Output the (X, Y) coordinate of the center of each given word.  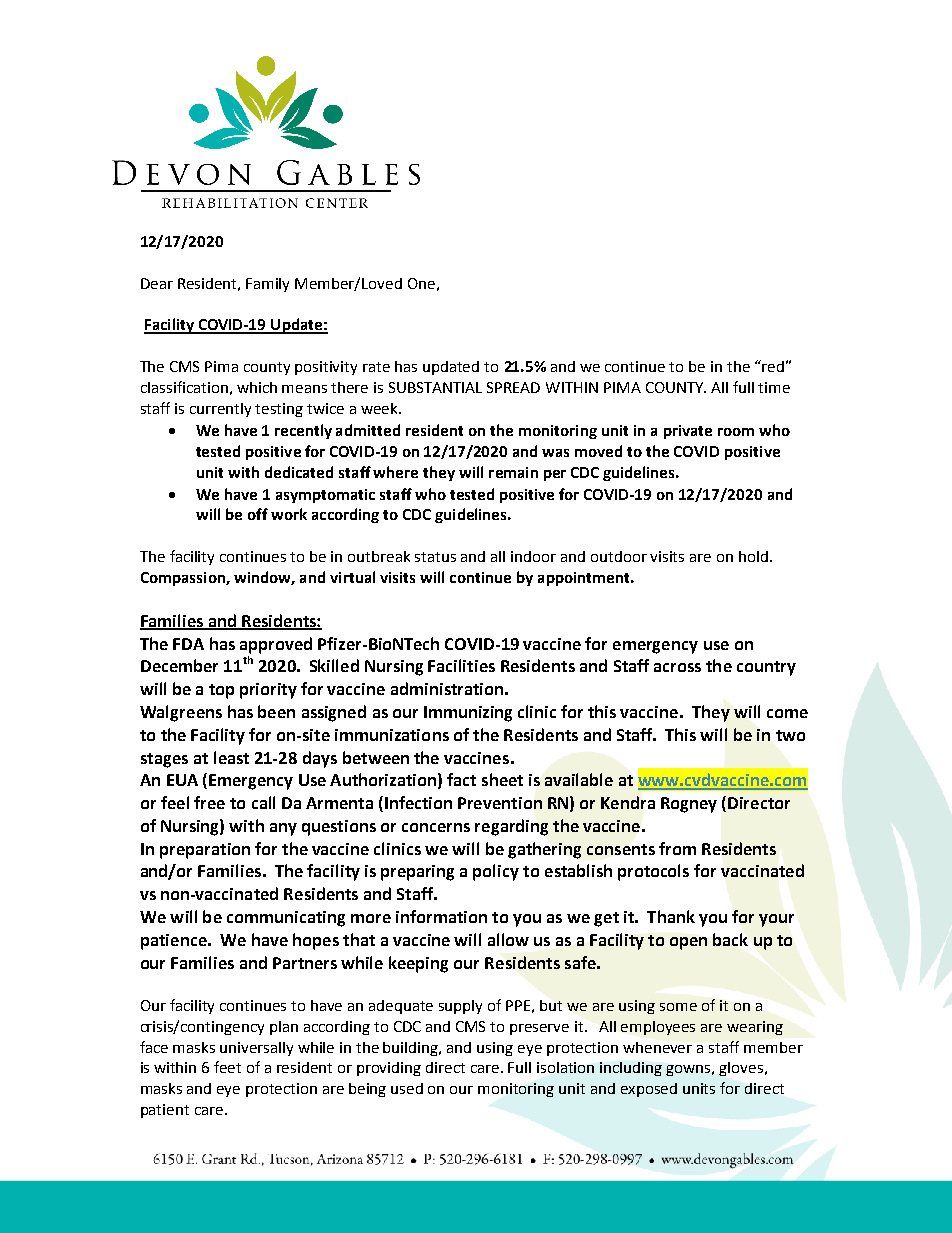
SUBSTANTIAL (435, 387)
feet (227, 1067)
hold (755, 556)
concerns (436, 827)
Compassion (184, 579)
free (209, 802)
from (677, 848)
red (772, 366)
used (407, 1088)
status (435, 557)
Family (267, 285)
